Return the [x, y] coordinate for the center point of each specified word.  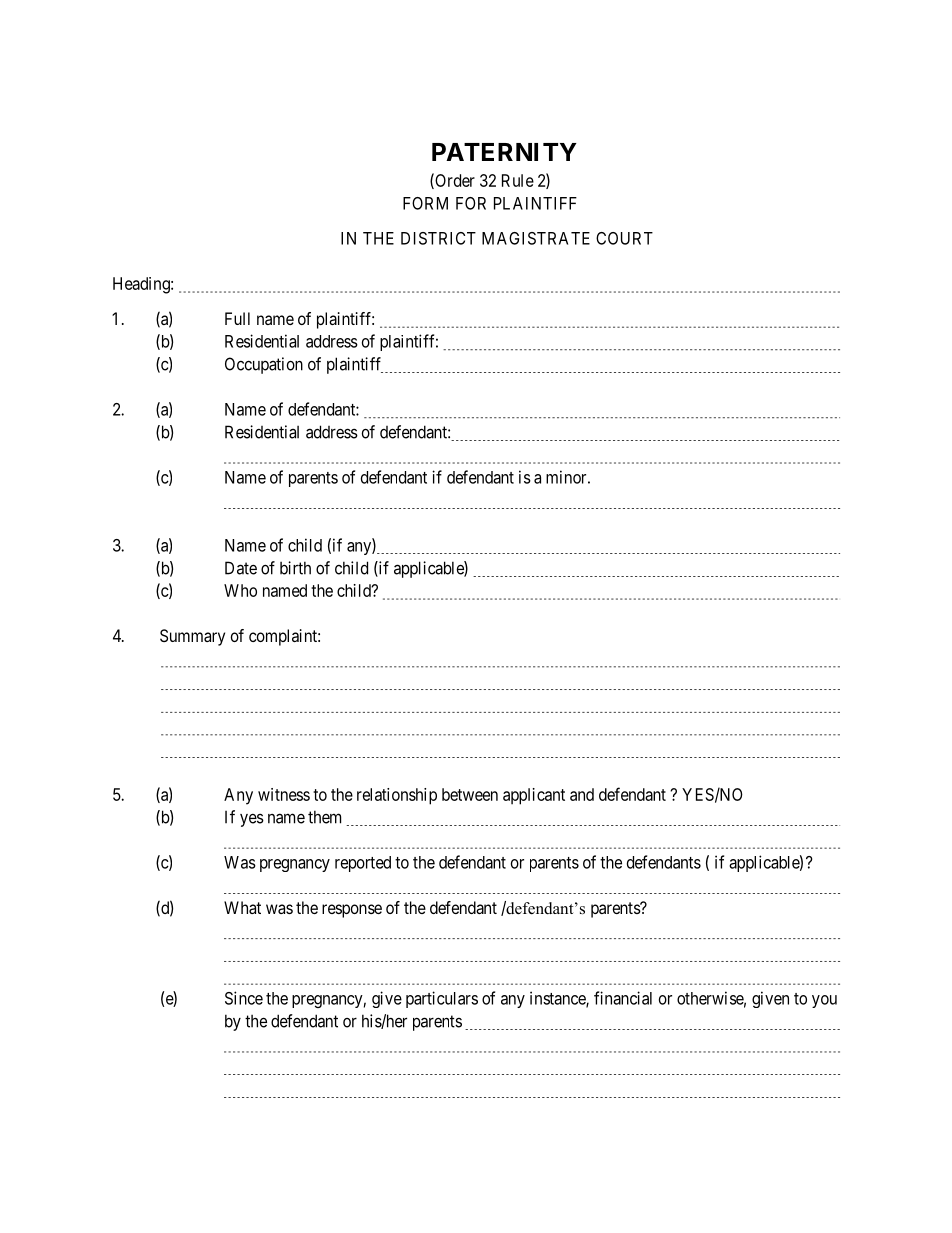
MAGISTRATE [536, 238]
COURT [624, 238]
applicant [534, 796]
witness [284, 794]
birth [295, 568]
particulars [442, 999]
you [824, 1001]
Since [244, 998]
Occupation [264, 365]
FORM [425, 203]
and [582, 794]
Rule [518, 180]
